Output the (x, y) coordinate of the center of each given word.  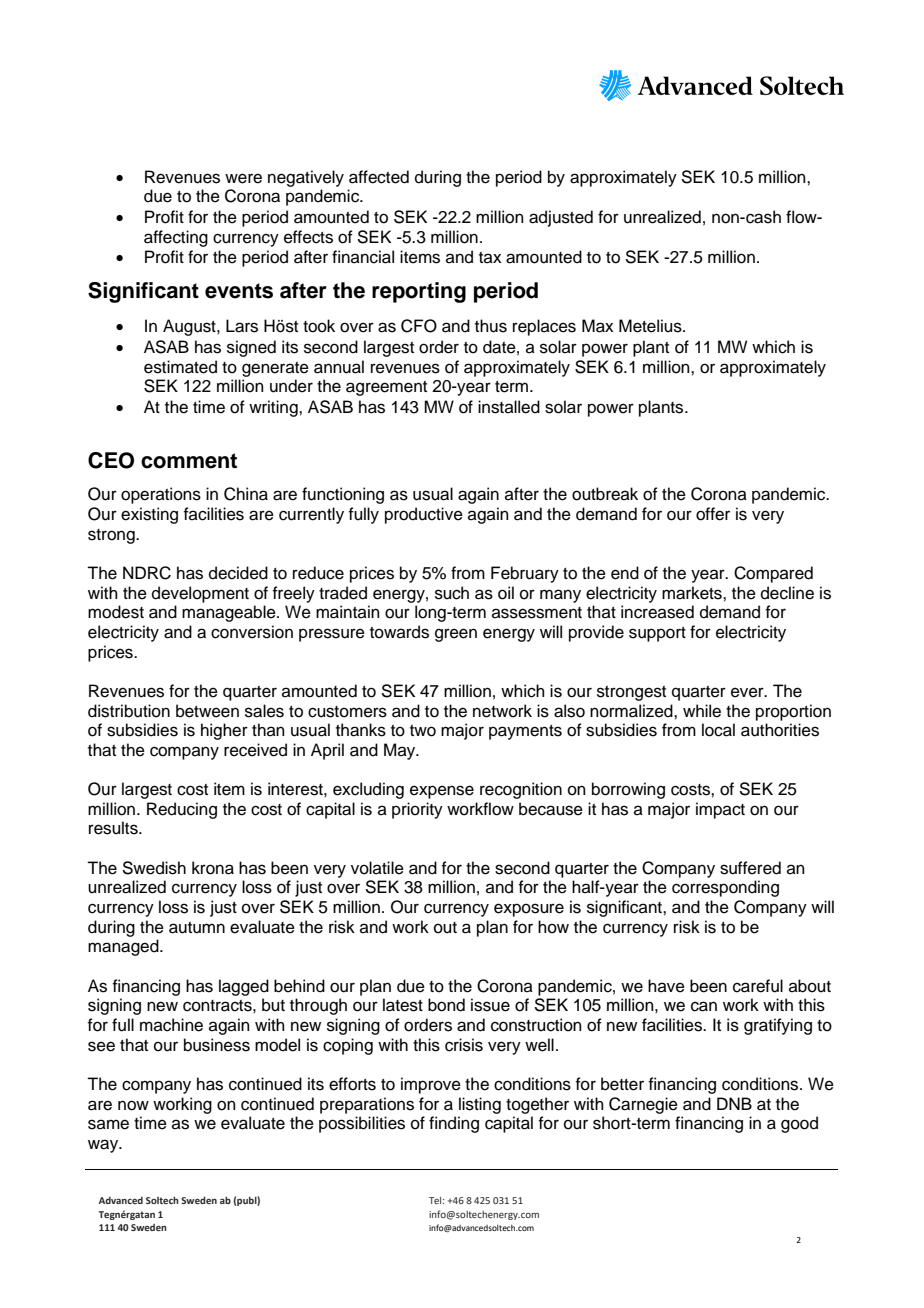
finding (454, 1124)
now (133, 1105)
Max (598, 326)
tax (490, 257)
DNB (734, 1103)
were (243, 178)
